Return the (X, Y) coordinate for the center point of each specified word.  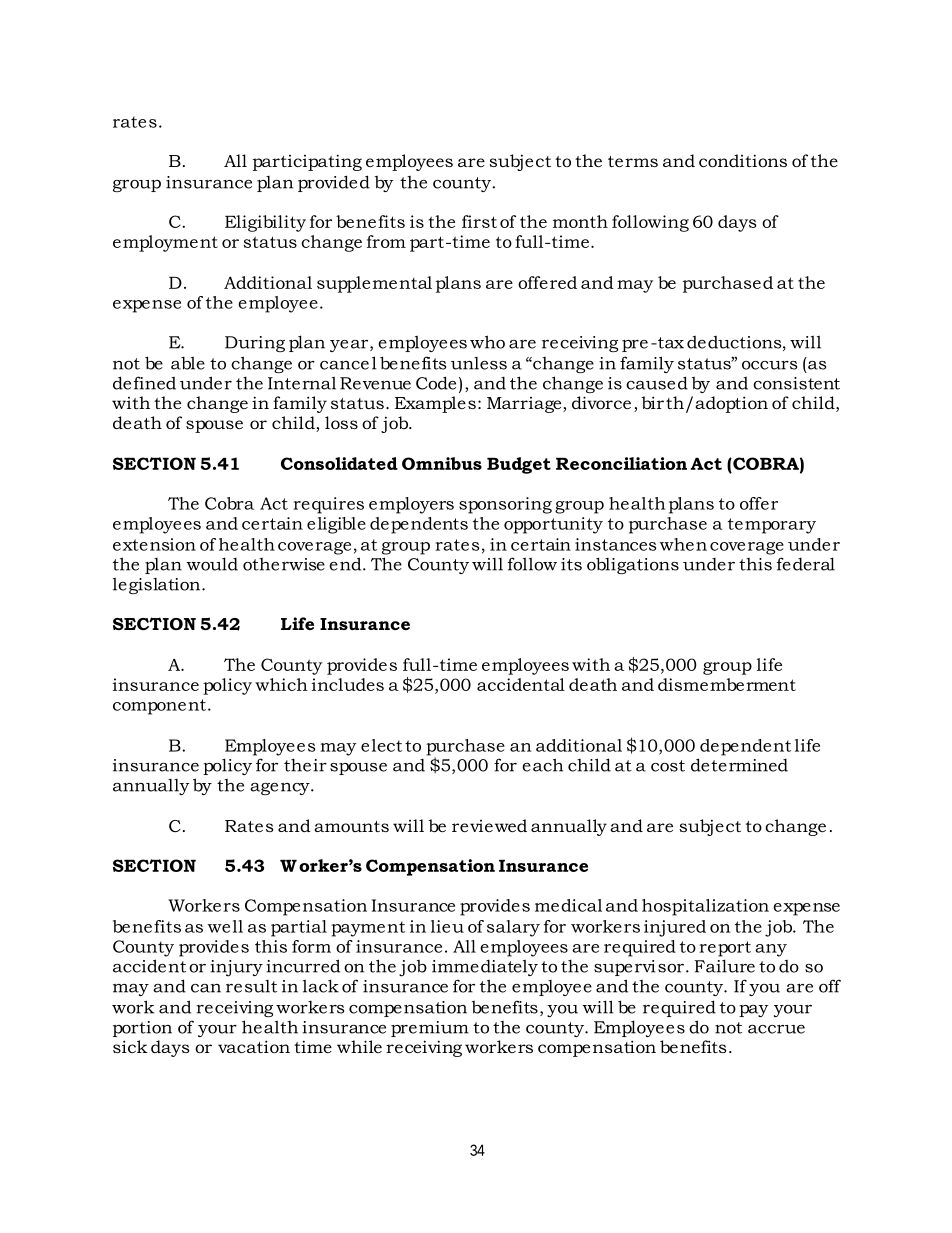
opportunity (553, 525)
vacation (254, 1046)
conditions (743, 160)
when (683, 544)
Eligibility (265, 223)
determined (739, 765)
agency (281, 789)
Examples (435, 404)
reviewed (489, 825)
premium (430, 1029)
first (479, 221)
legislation (158, 585)
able (188, 363)
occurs (769, 365)
